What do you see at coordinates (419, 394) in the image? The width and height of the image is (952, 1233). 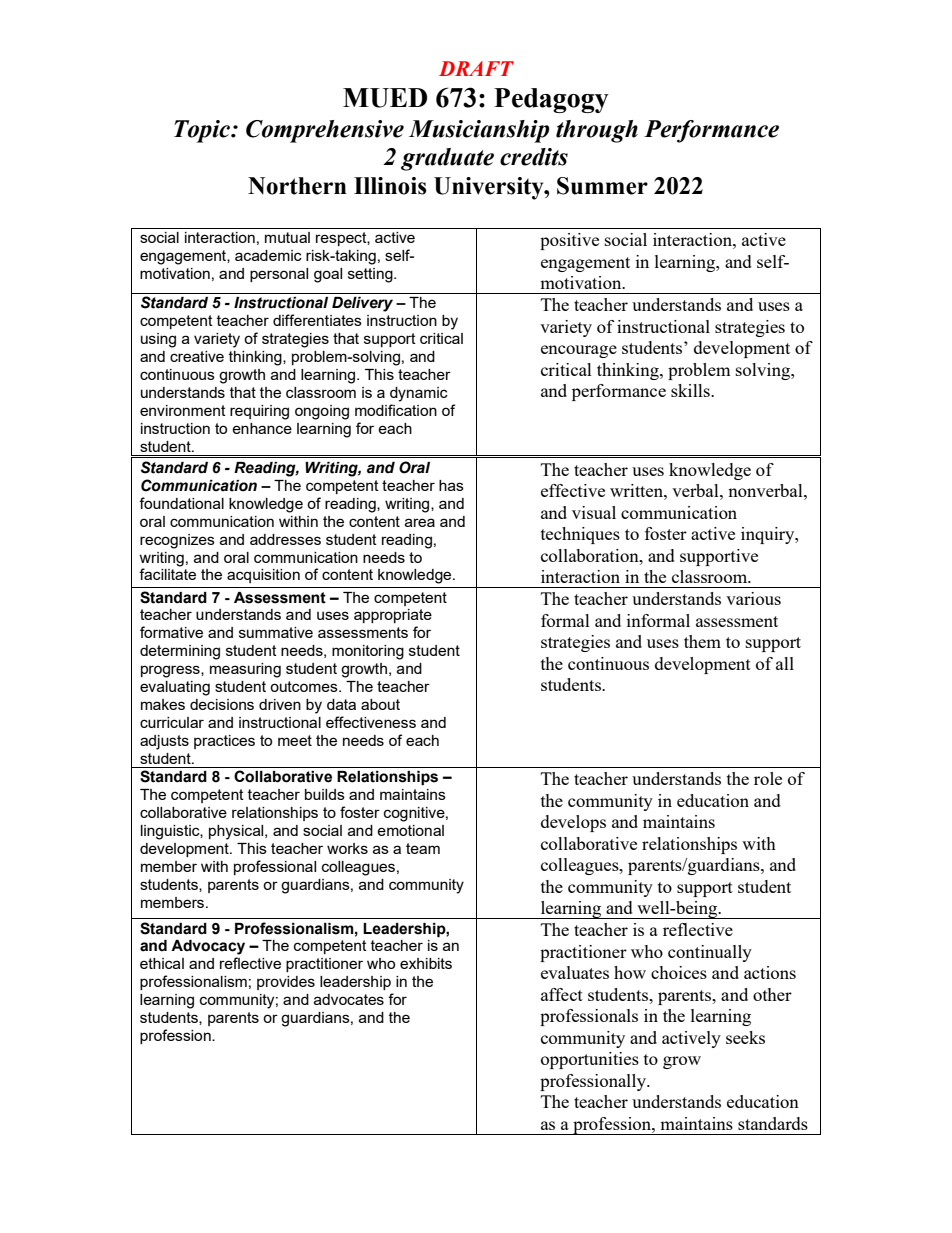 I see `dynamic` at bounding box center [419, 394].
